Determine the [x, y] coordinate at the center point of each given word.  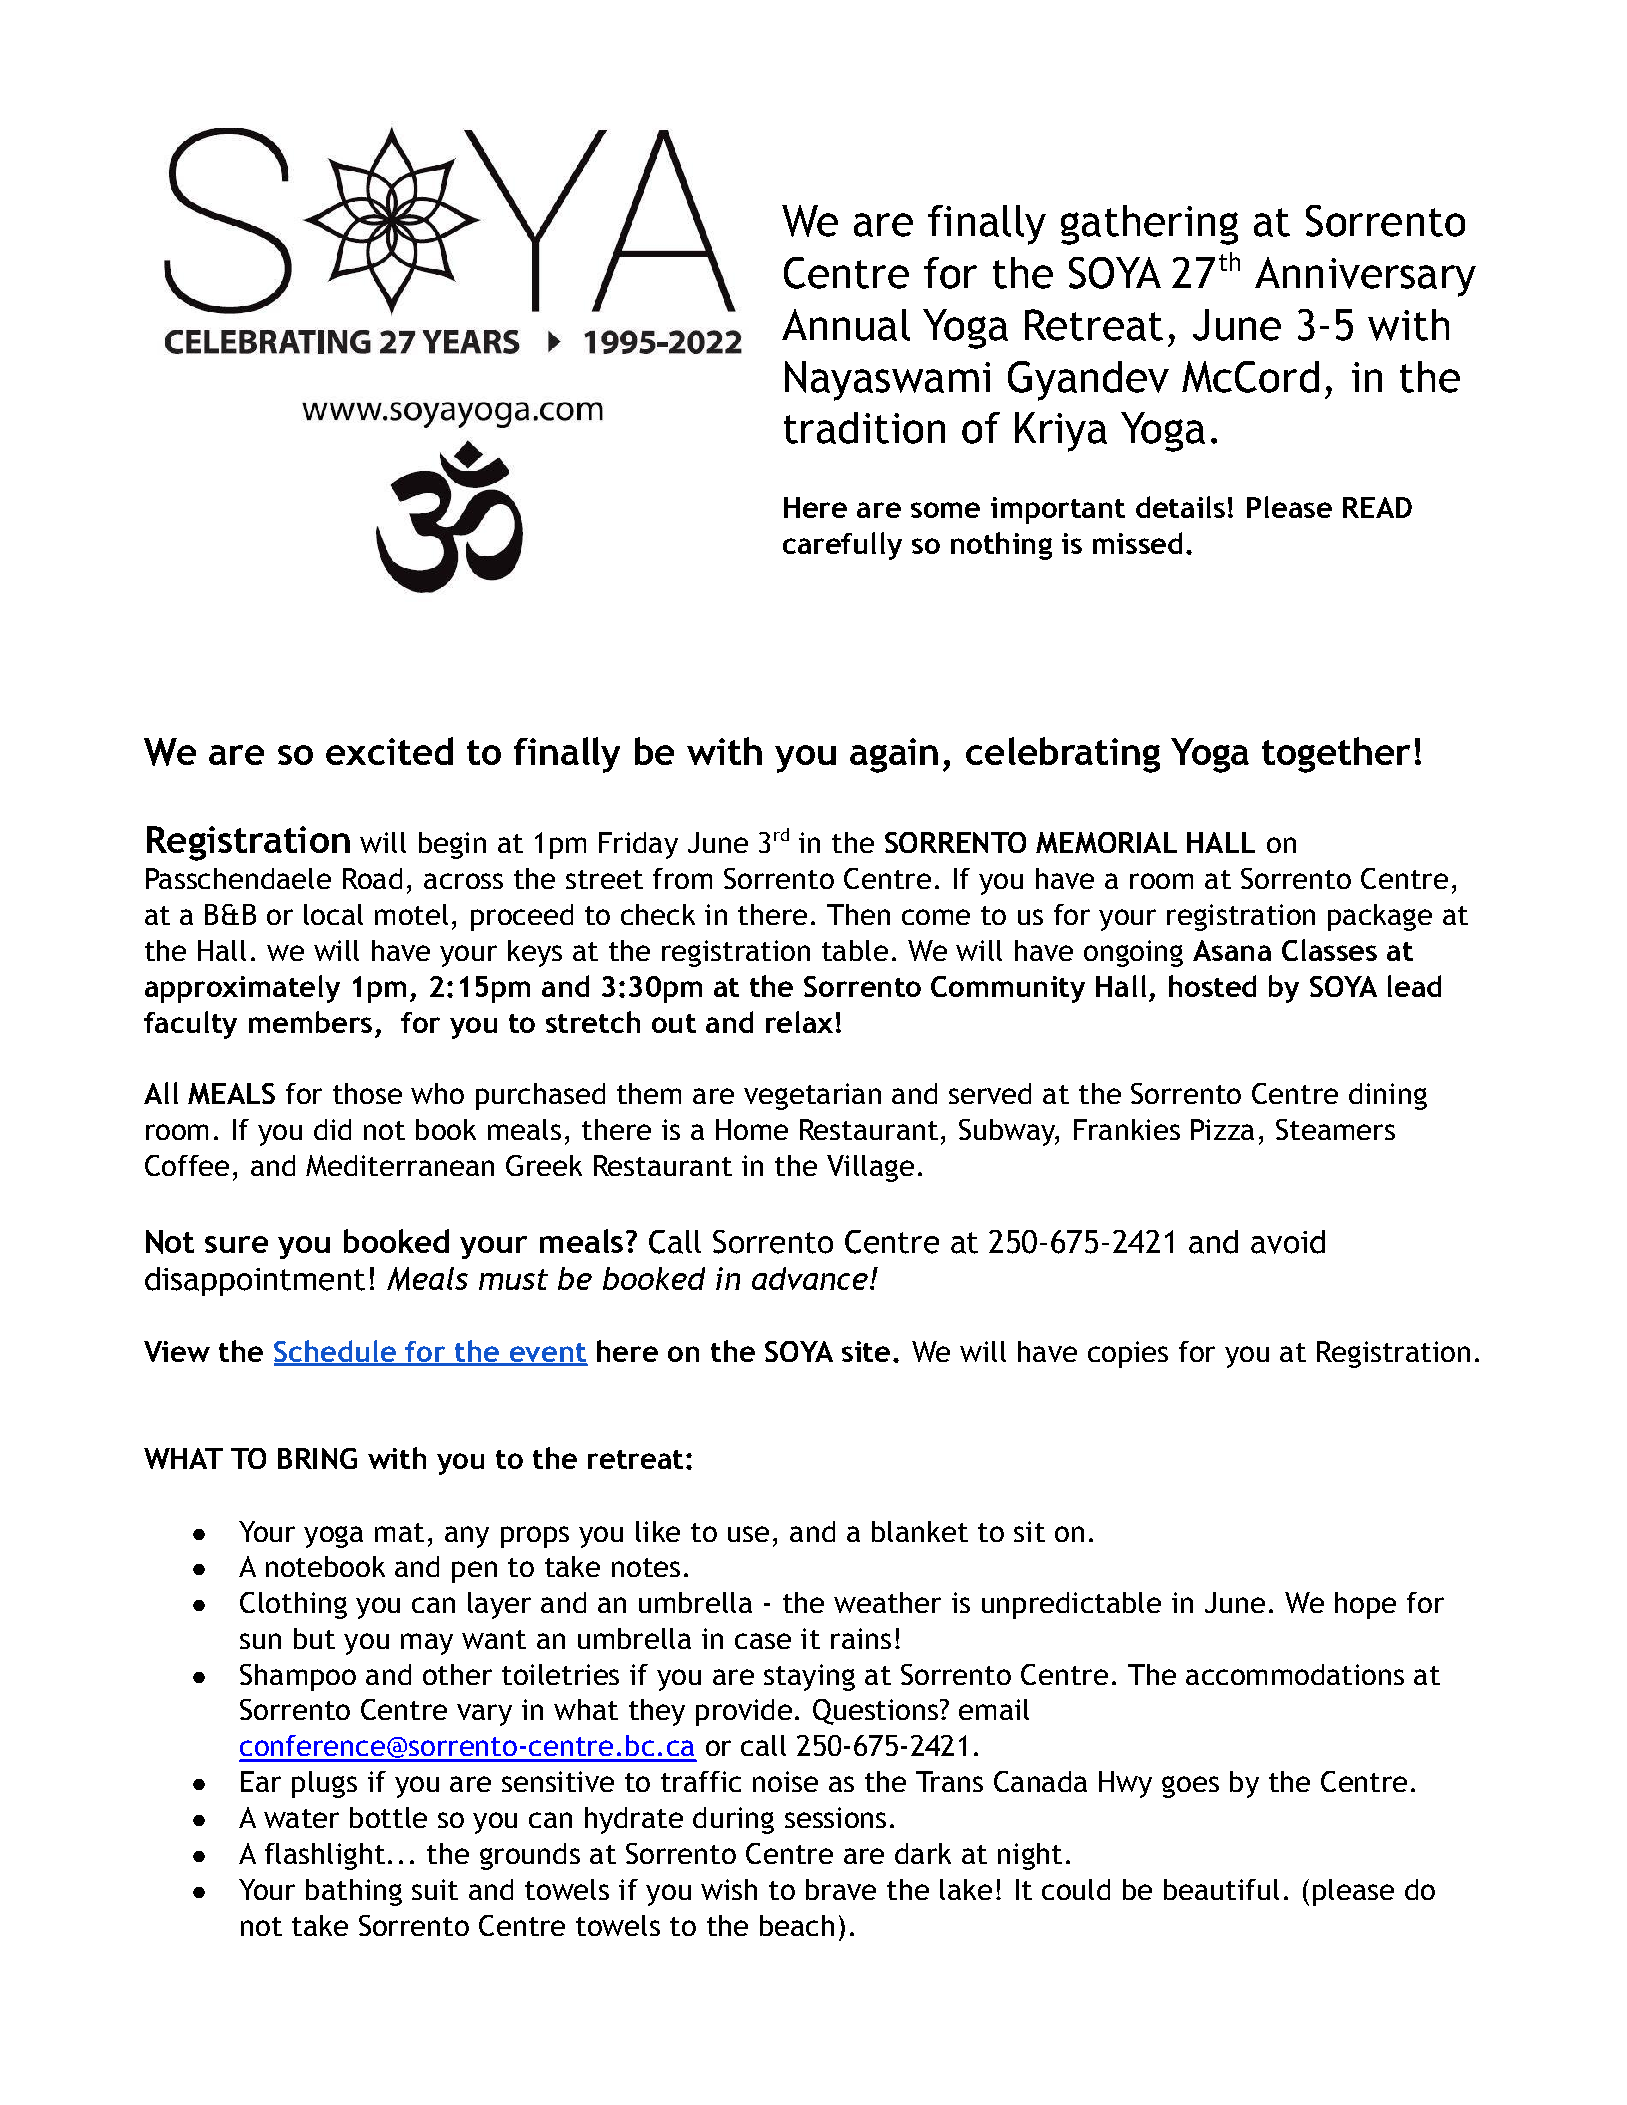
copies [1128, 1354]
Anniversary [1365, 277]
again [894, 755]
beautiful [1221, 1889]
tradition [864, 428]
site [866, 1351]
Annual [846, 325]
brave [841, 1889]
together [1336, 755]
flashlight [325, 1856]
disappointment [255, 1281]
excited [389, 751]
